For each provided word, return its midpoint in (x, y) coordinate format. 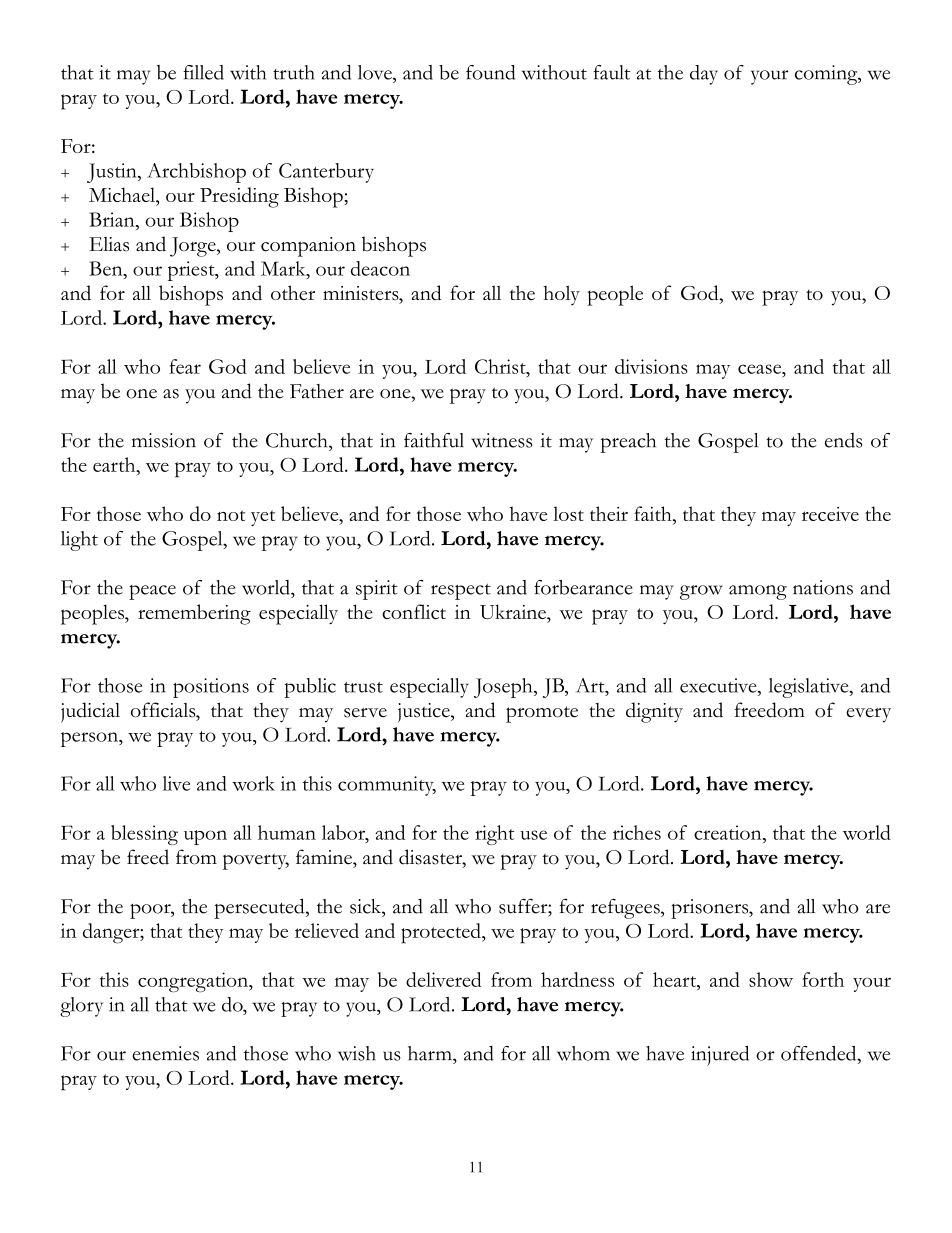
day (704, 75)
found (490, 72)
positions (211, 688)
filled (203, 72)
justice (425, 713)
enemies (165, 1053)
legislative (810, 688)
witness (501, 440)
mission (164, 440)
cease (761, 369)
